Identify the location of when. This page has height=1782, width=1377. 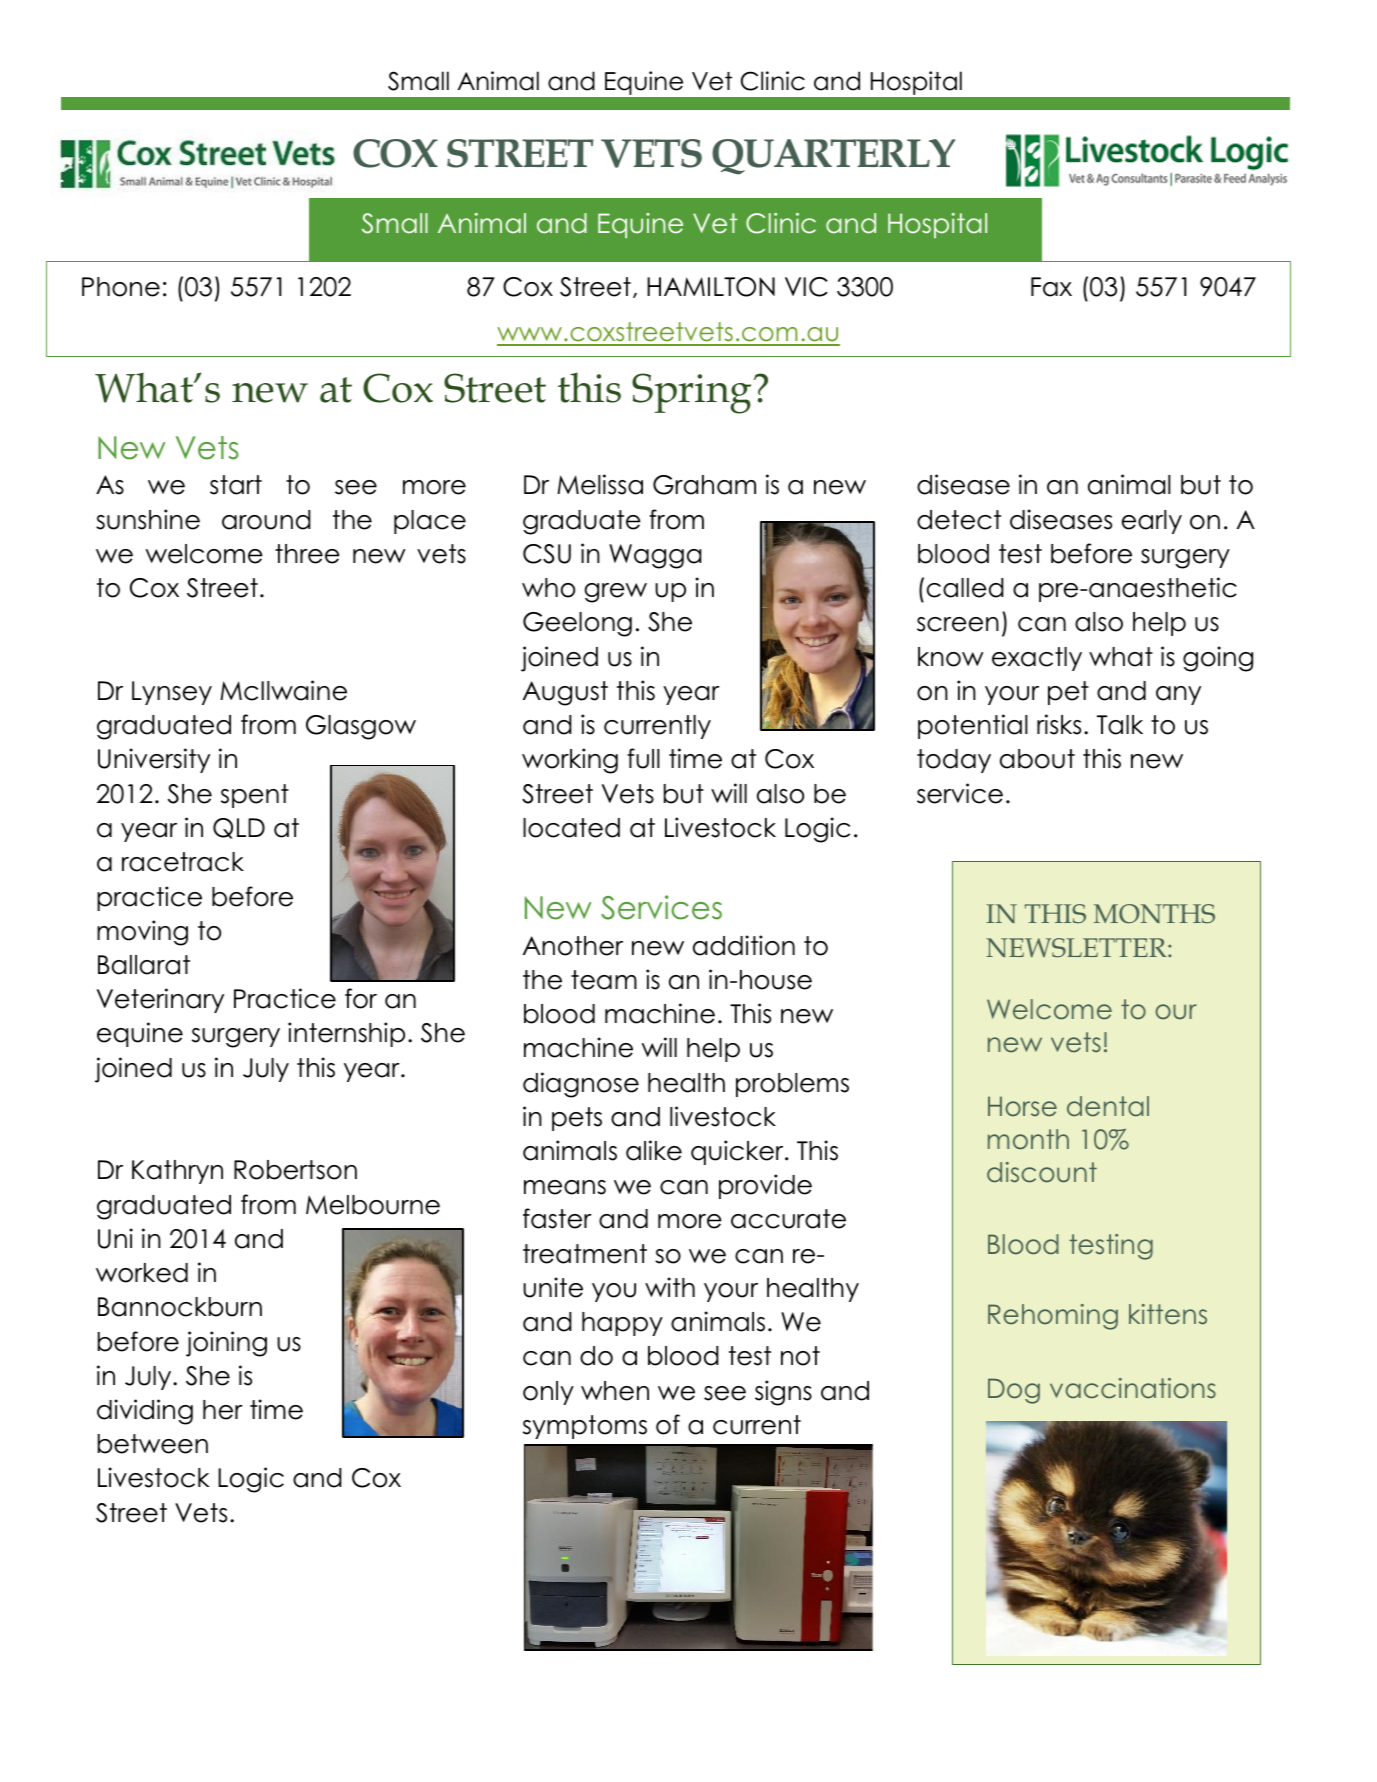
(615, 1391).
